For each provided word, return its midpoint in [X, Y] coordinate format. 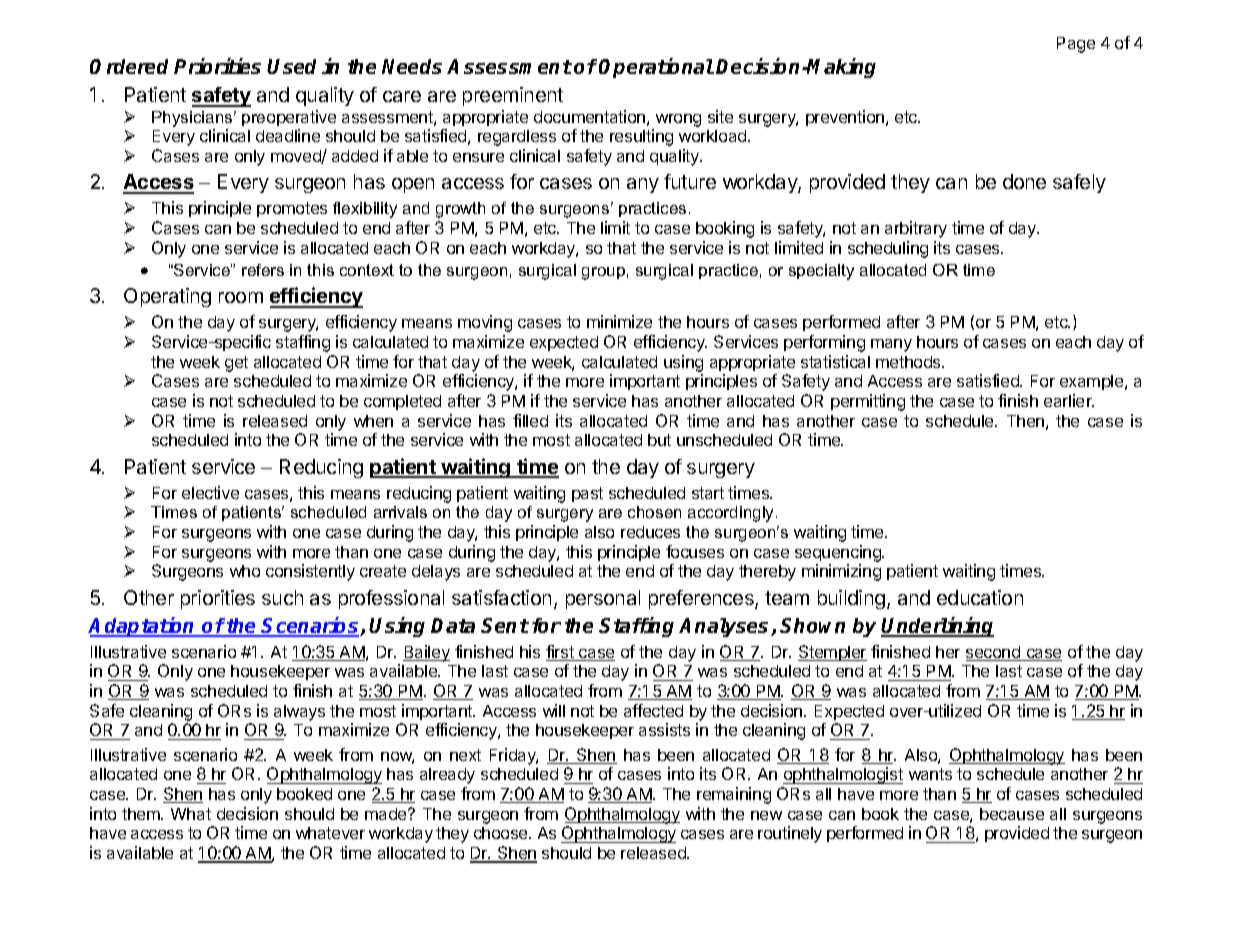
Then [1025, 421]
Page [1076, 45]
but [659, 440]
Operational [656, 68]
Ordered [129, 66]
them [142, 814]
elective [210, 492]
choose [502, 833]
